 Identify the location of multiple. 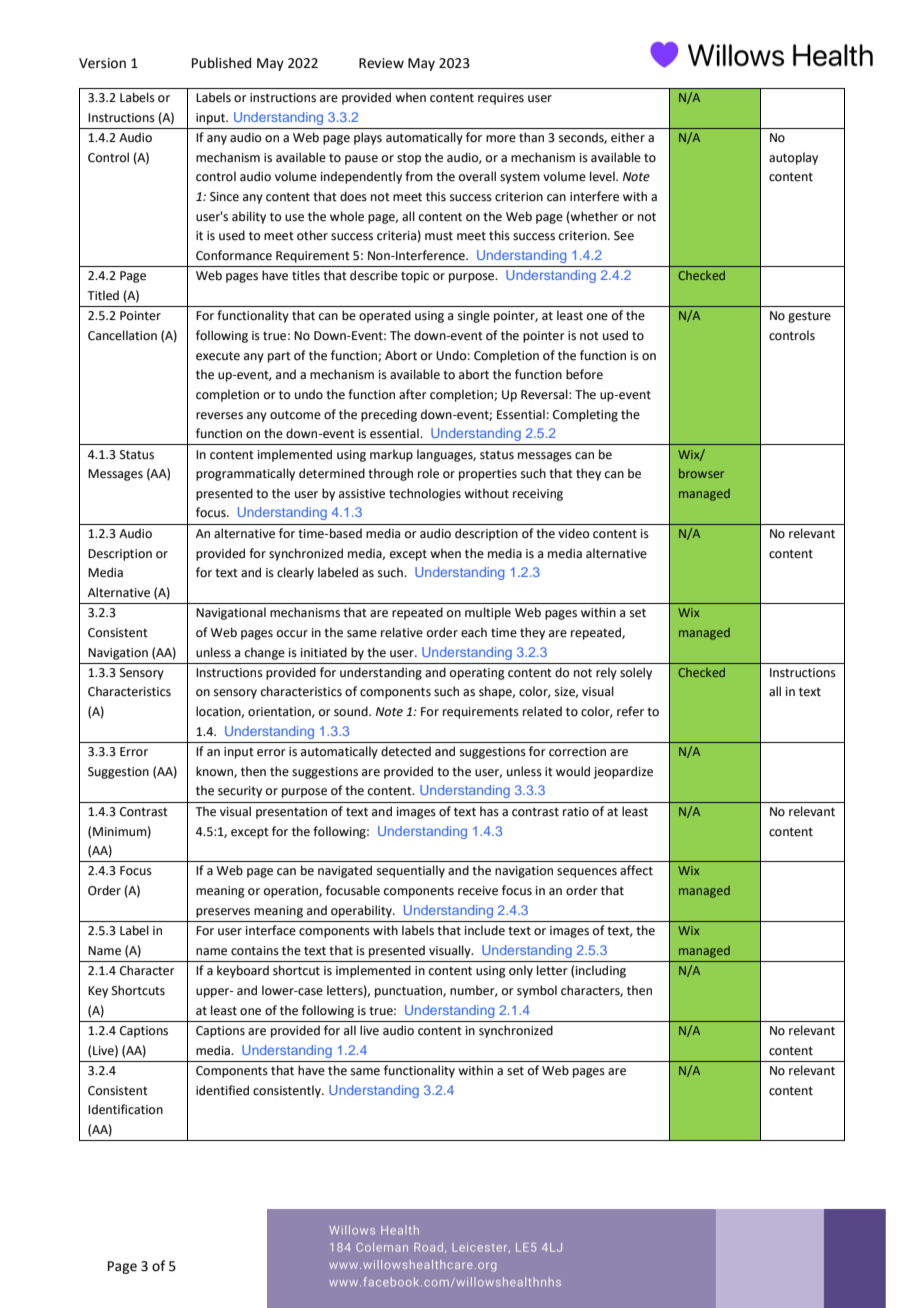
(488, 613).
